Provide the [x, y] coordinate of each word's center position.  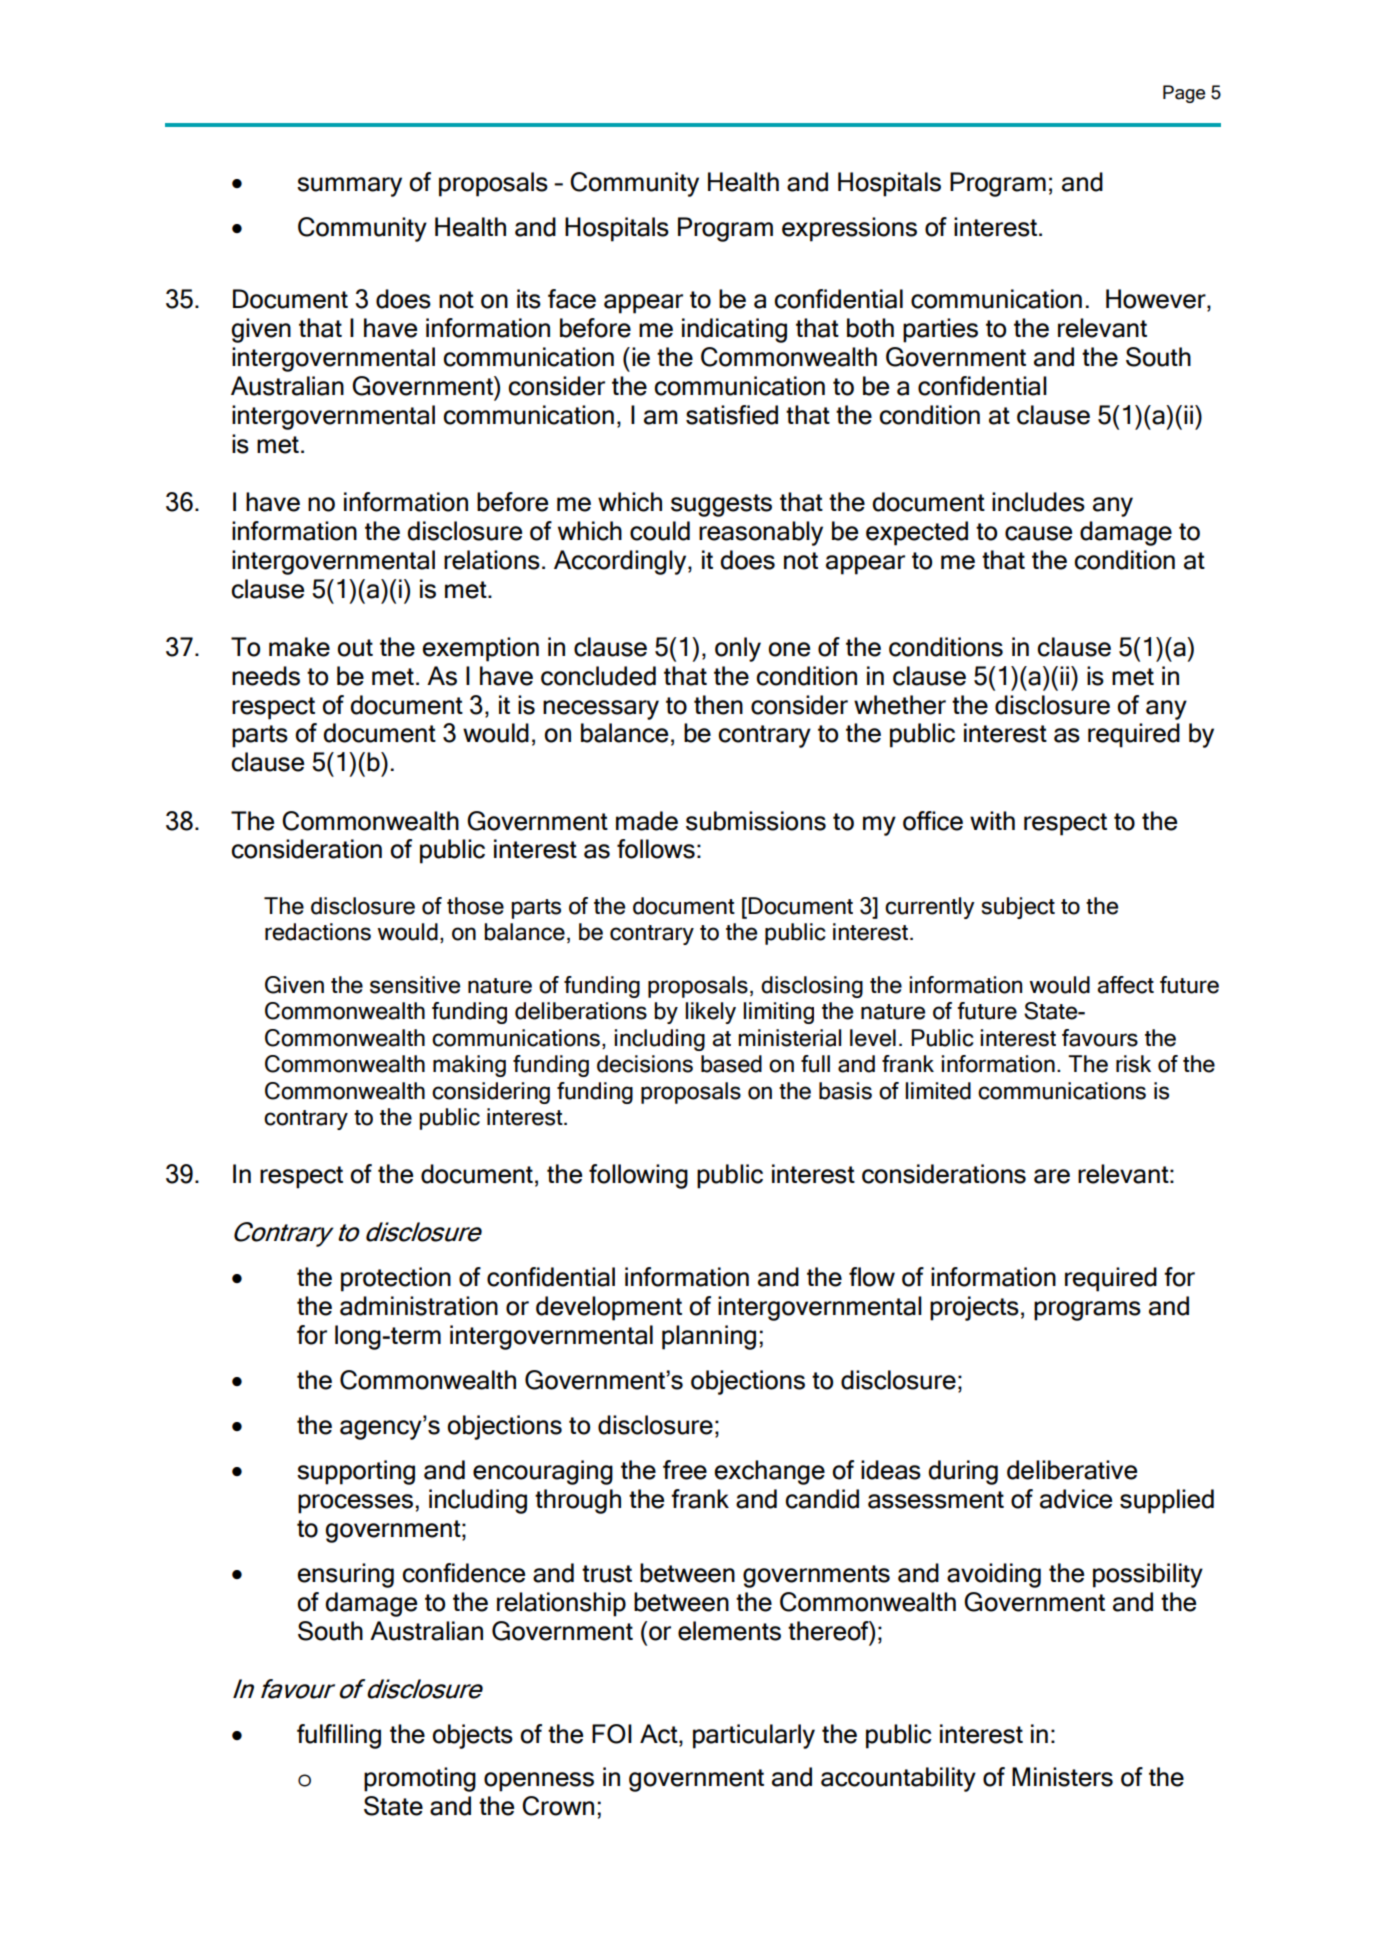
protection [396, 1279]
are [1052, 1176]
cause [1038, 533]
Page [1184, 94]
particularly [754, 1736]
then [718, 705]
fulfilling [339, 1736]
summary [349, 187]
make [299, 647]
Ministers [1062, 1777]
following [638, 1176]
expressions [849, 229]
